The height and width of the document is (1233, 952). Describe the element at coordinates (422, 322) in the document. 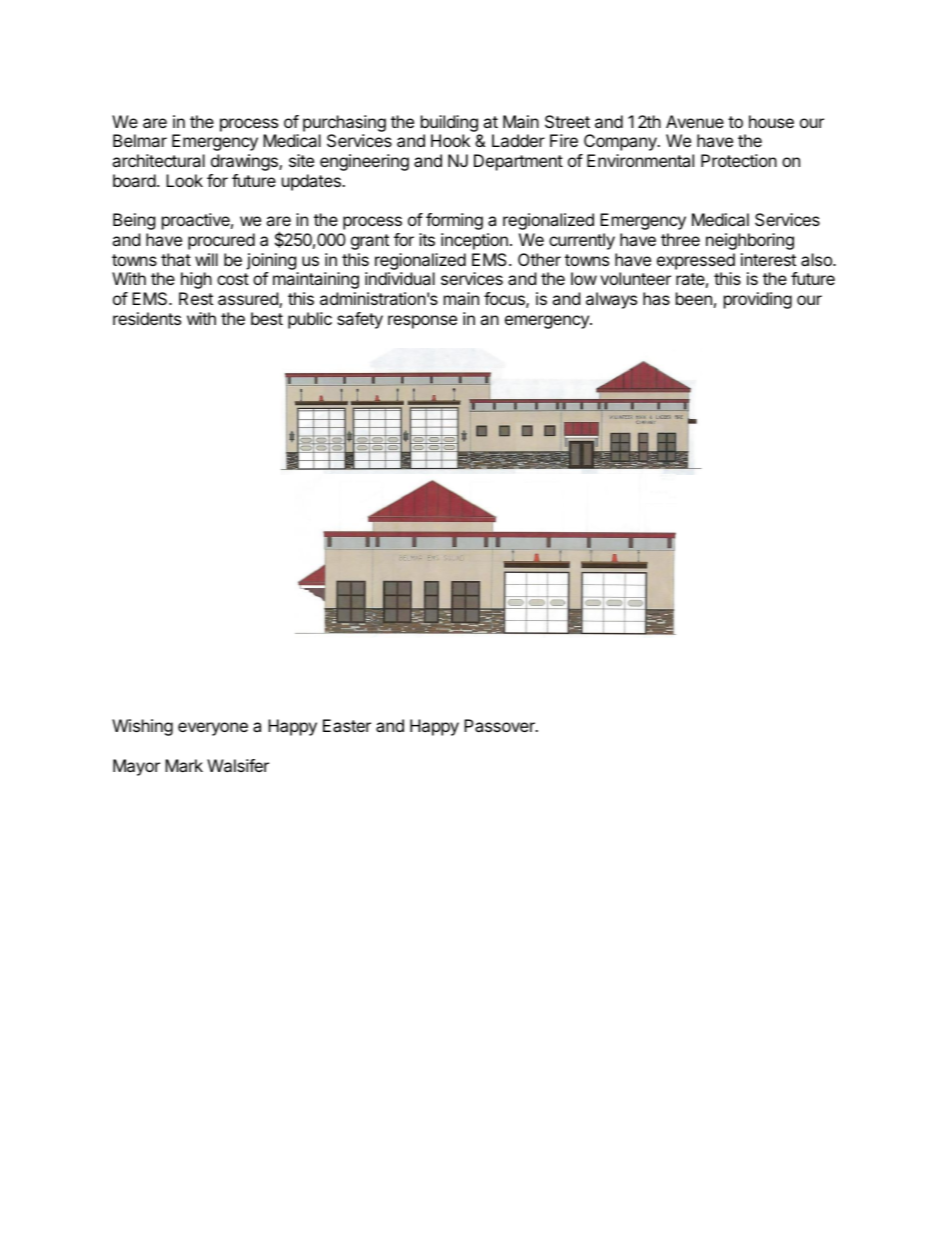

I see `response` at that location.
